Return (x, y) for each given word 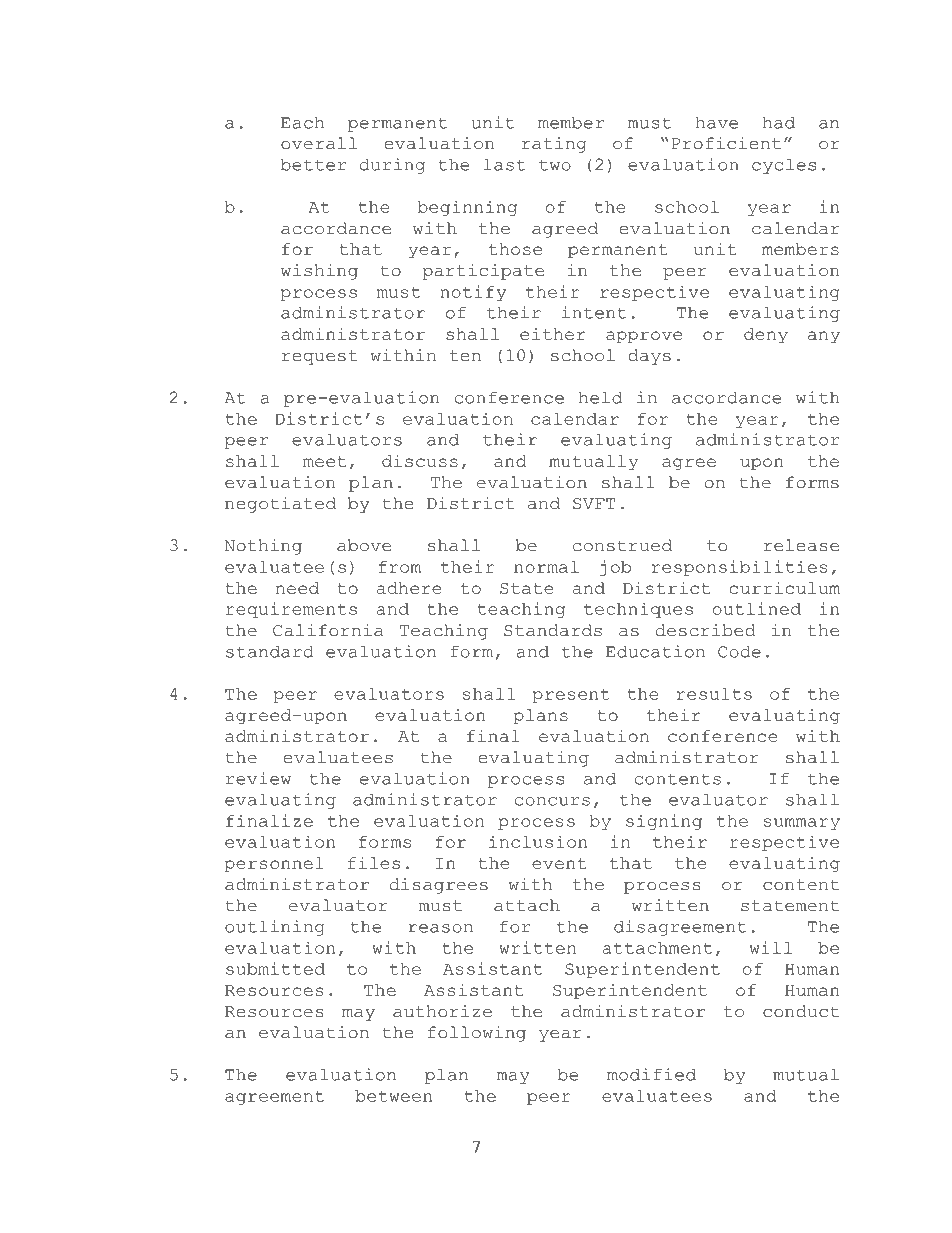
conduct (801, 1011)
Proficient (726, 143)
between (393, 1096)
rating (554, 145)
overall (319, 143)
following (477, 1034)
